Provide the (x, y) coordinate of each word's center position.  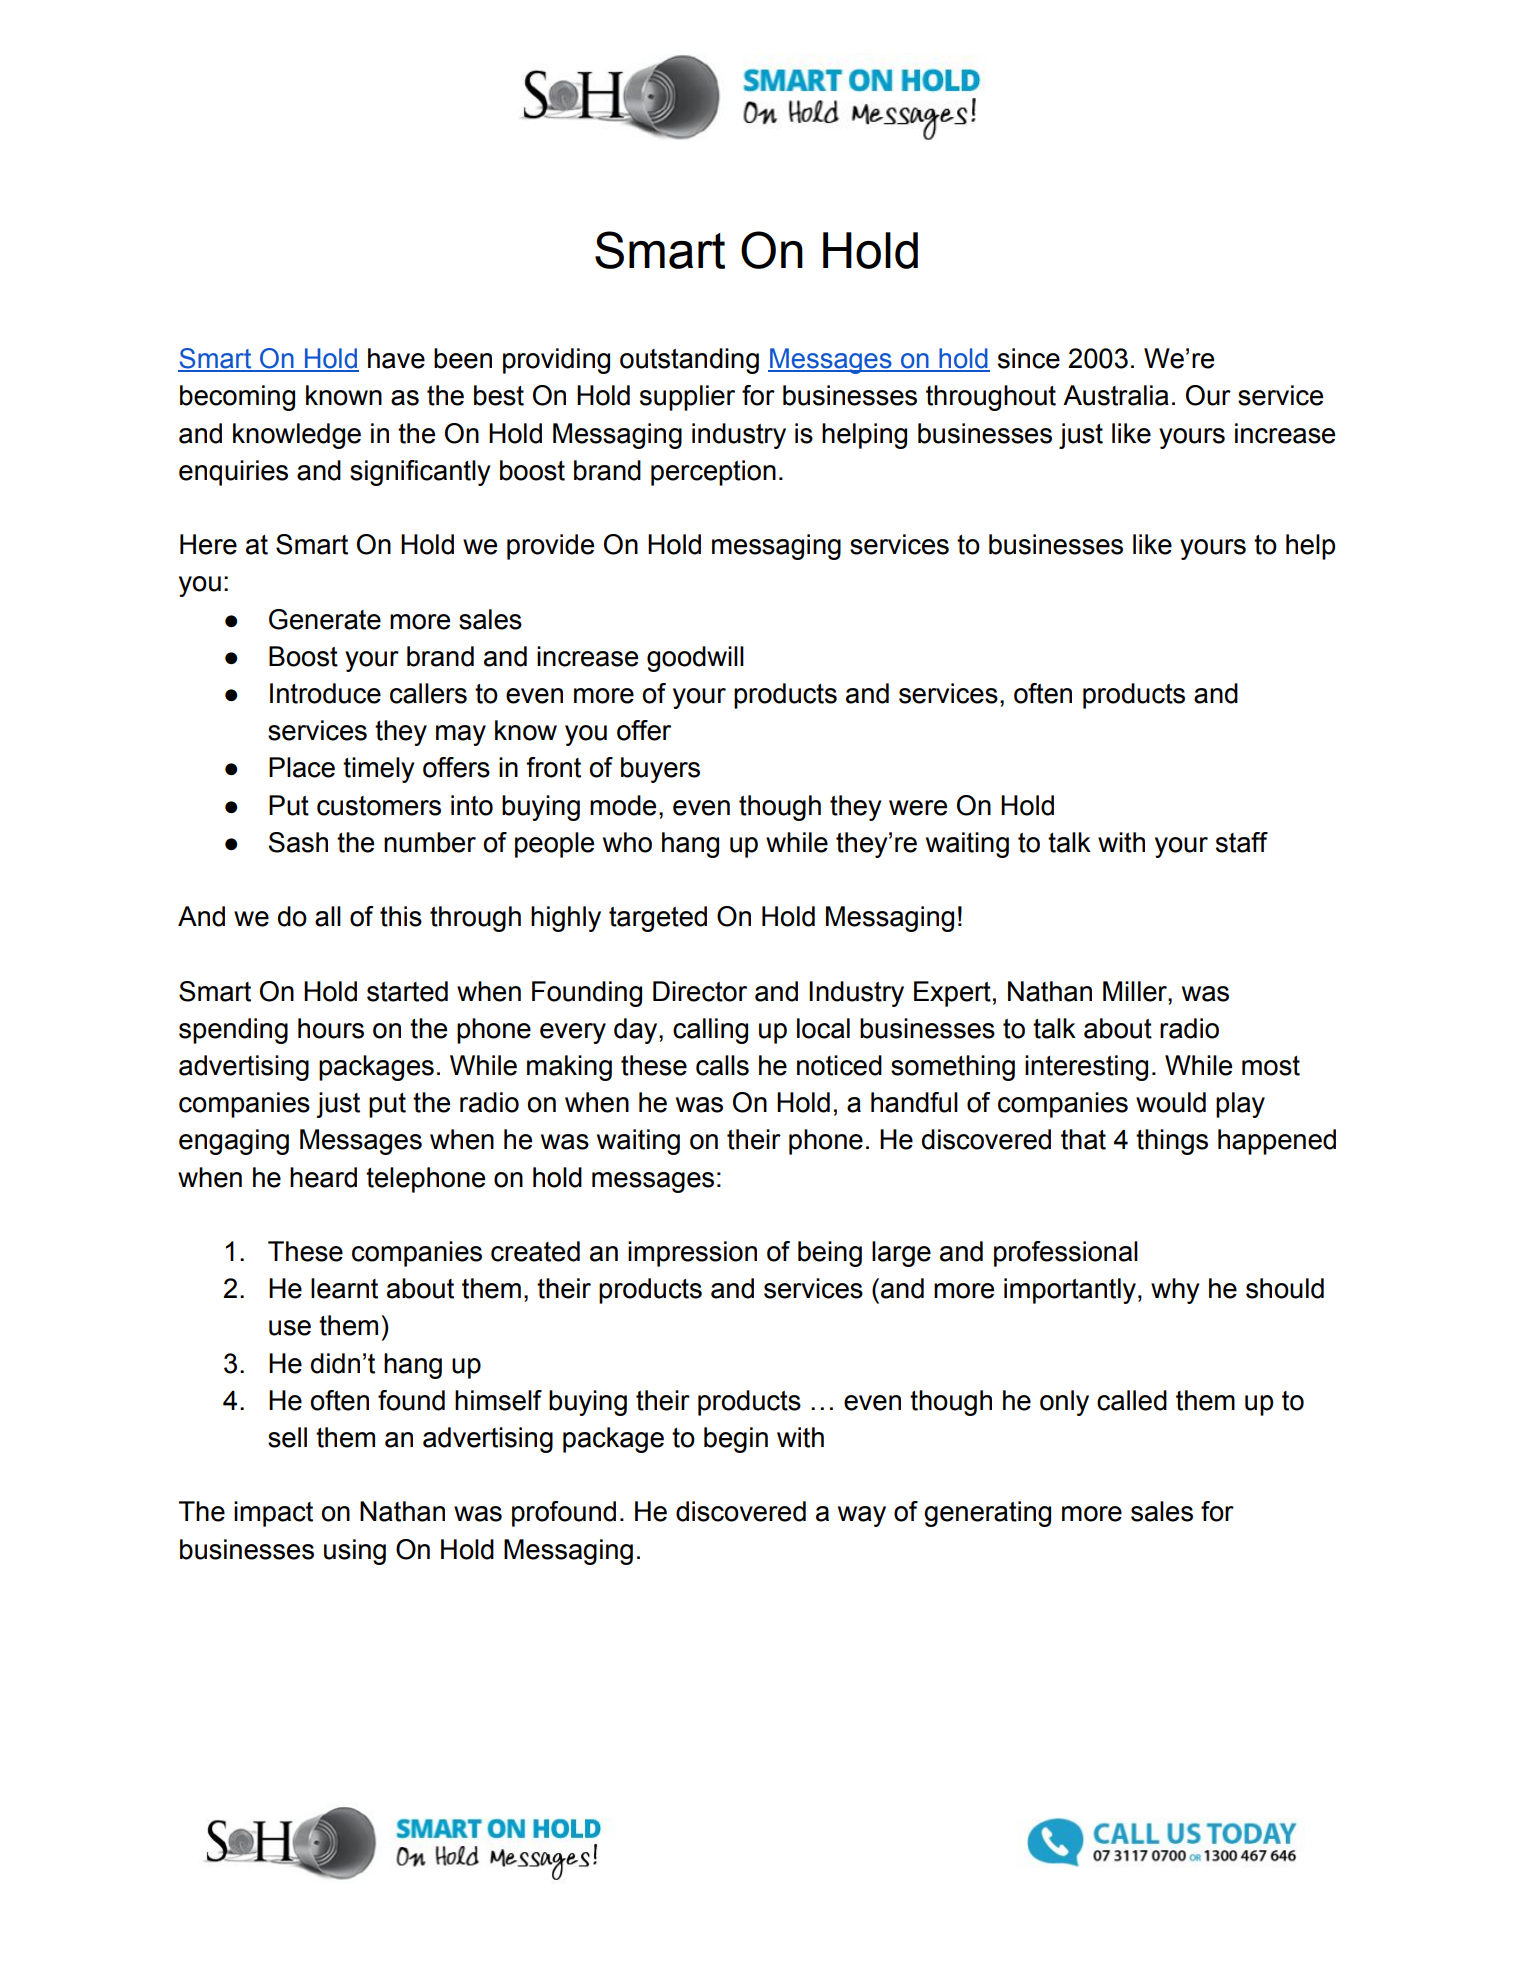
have (396, 358)
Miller (1136, 991)
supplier (687, 398)
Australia (1116, 395)
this (401, 916)
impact (273, 1514)
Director (700, 991)
